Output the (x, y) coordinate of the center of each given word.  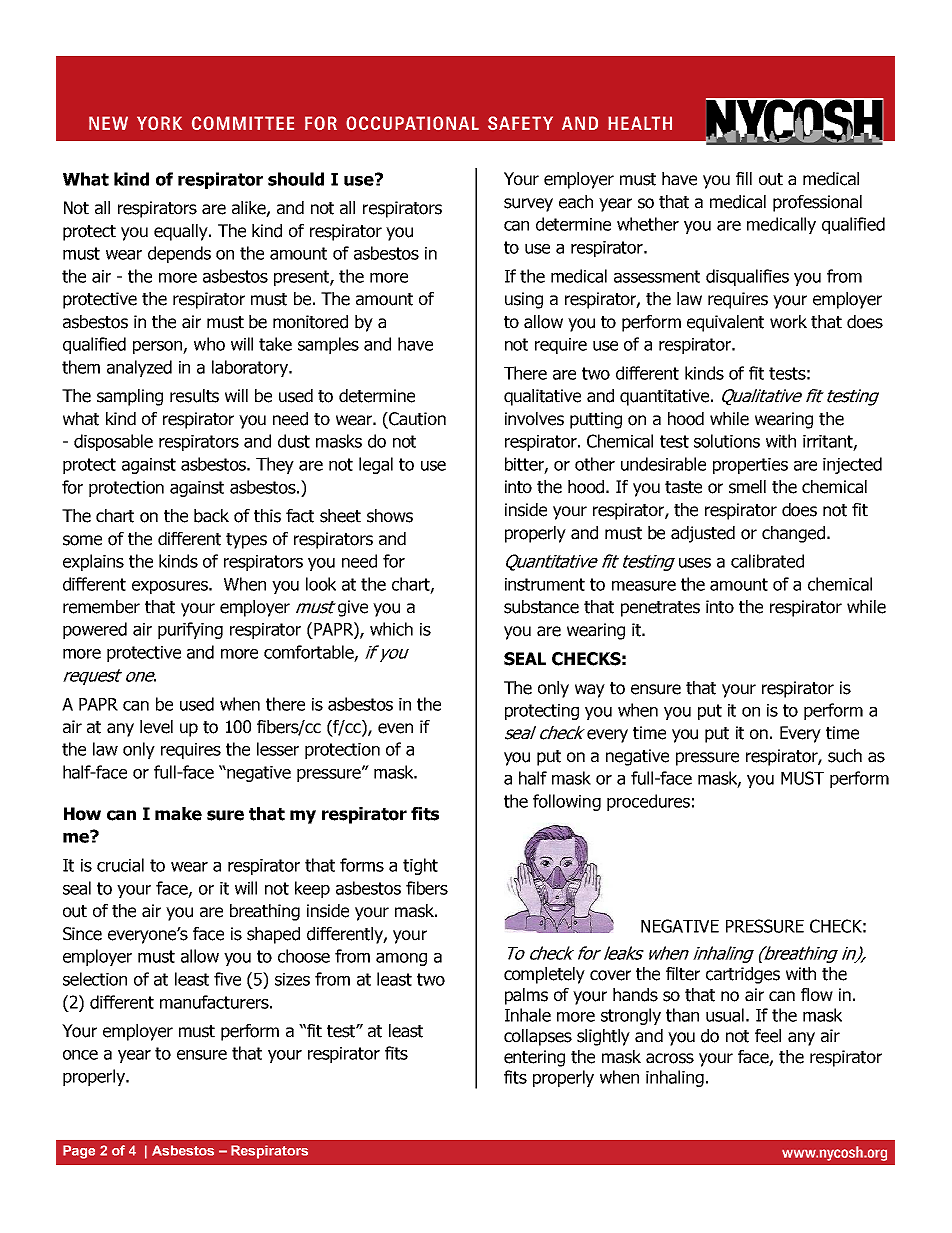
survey (528, 205)
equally (182, 232)
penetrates (660, 609)
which (391, 629)
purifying (190, 630)
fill (744, 178)
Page (79, 1152)
